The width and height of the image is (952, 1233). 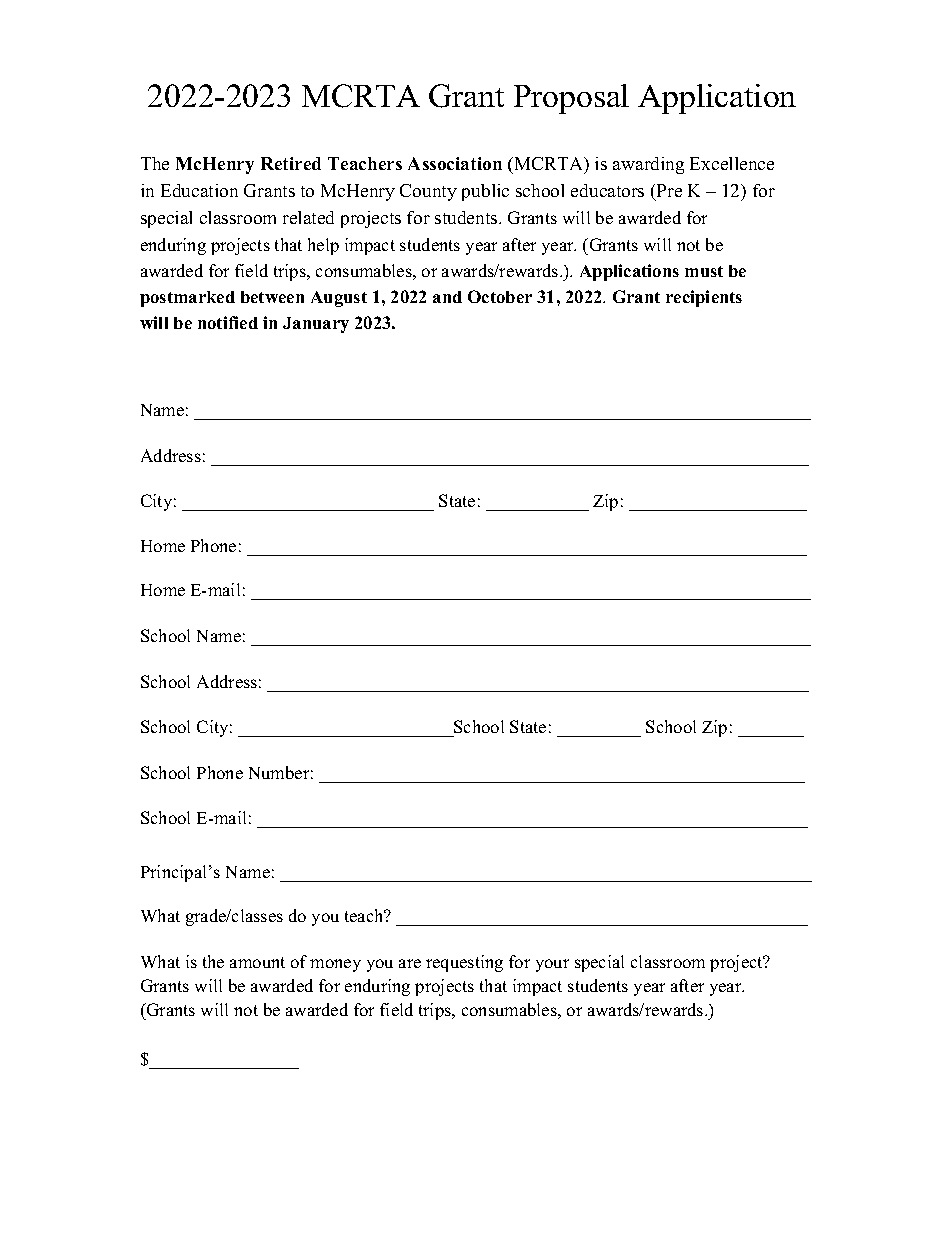 I want to click on requesting, so click(x=464, y=963).
